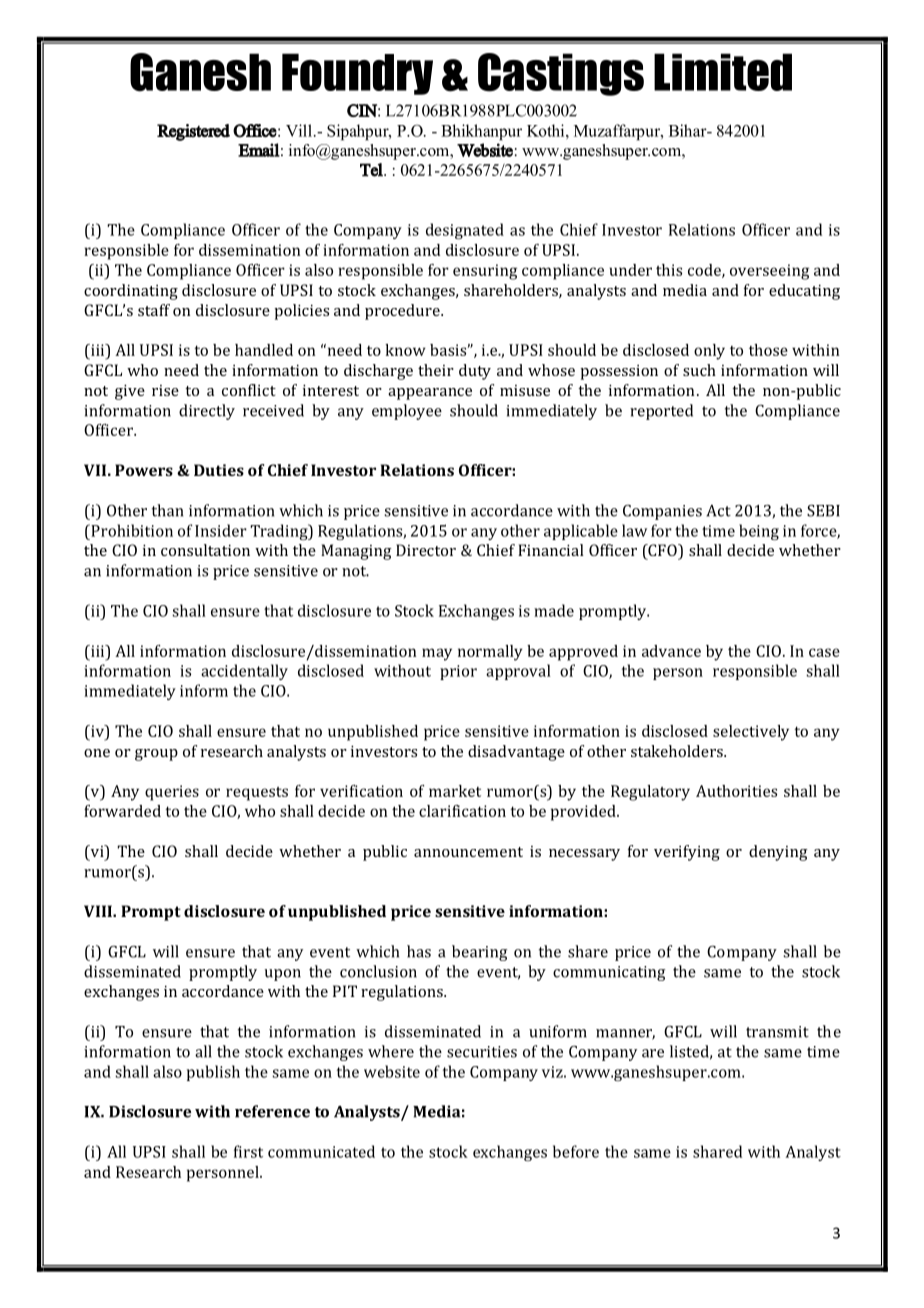 The width and height of the document is (924, 1308). Describe the element at coordinates (193, 132) in the document. I see `Registered` at that location.
